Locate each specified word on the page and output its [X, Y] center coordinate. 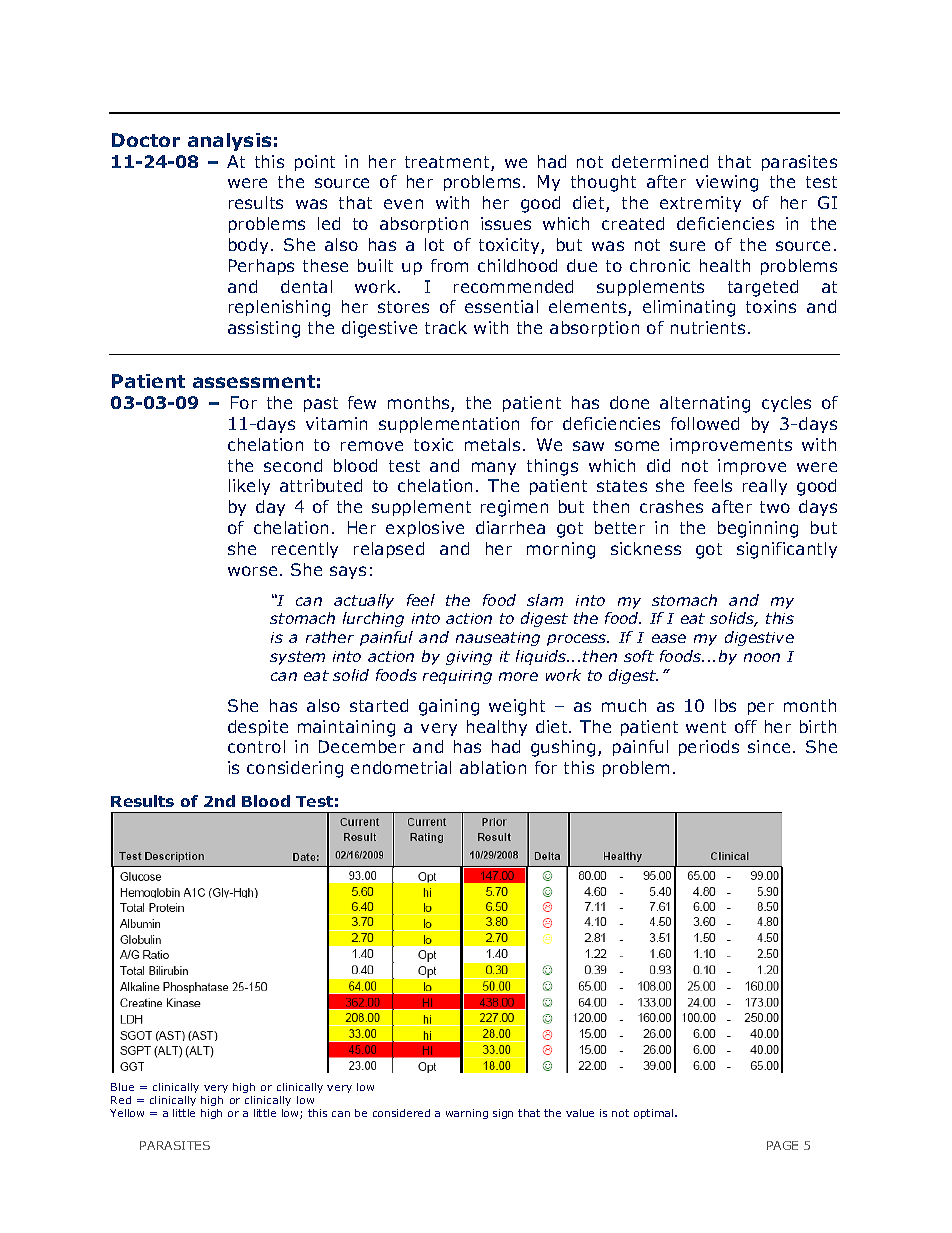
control [256, 746]
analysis [229, 142]
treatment [448, 163]
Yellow [127, 1113]
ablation [493, 767]
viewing [727, 183]
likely [249, 487]
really [765, 487]
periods [709, 748]
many [494, 468]
